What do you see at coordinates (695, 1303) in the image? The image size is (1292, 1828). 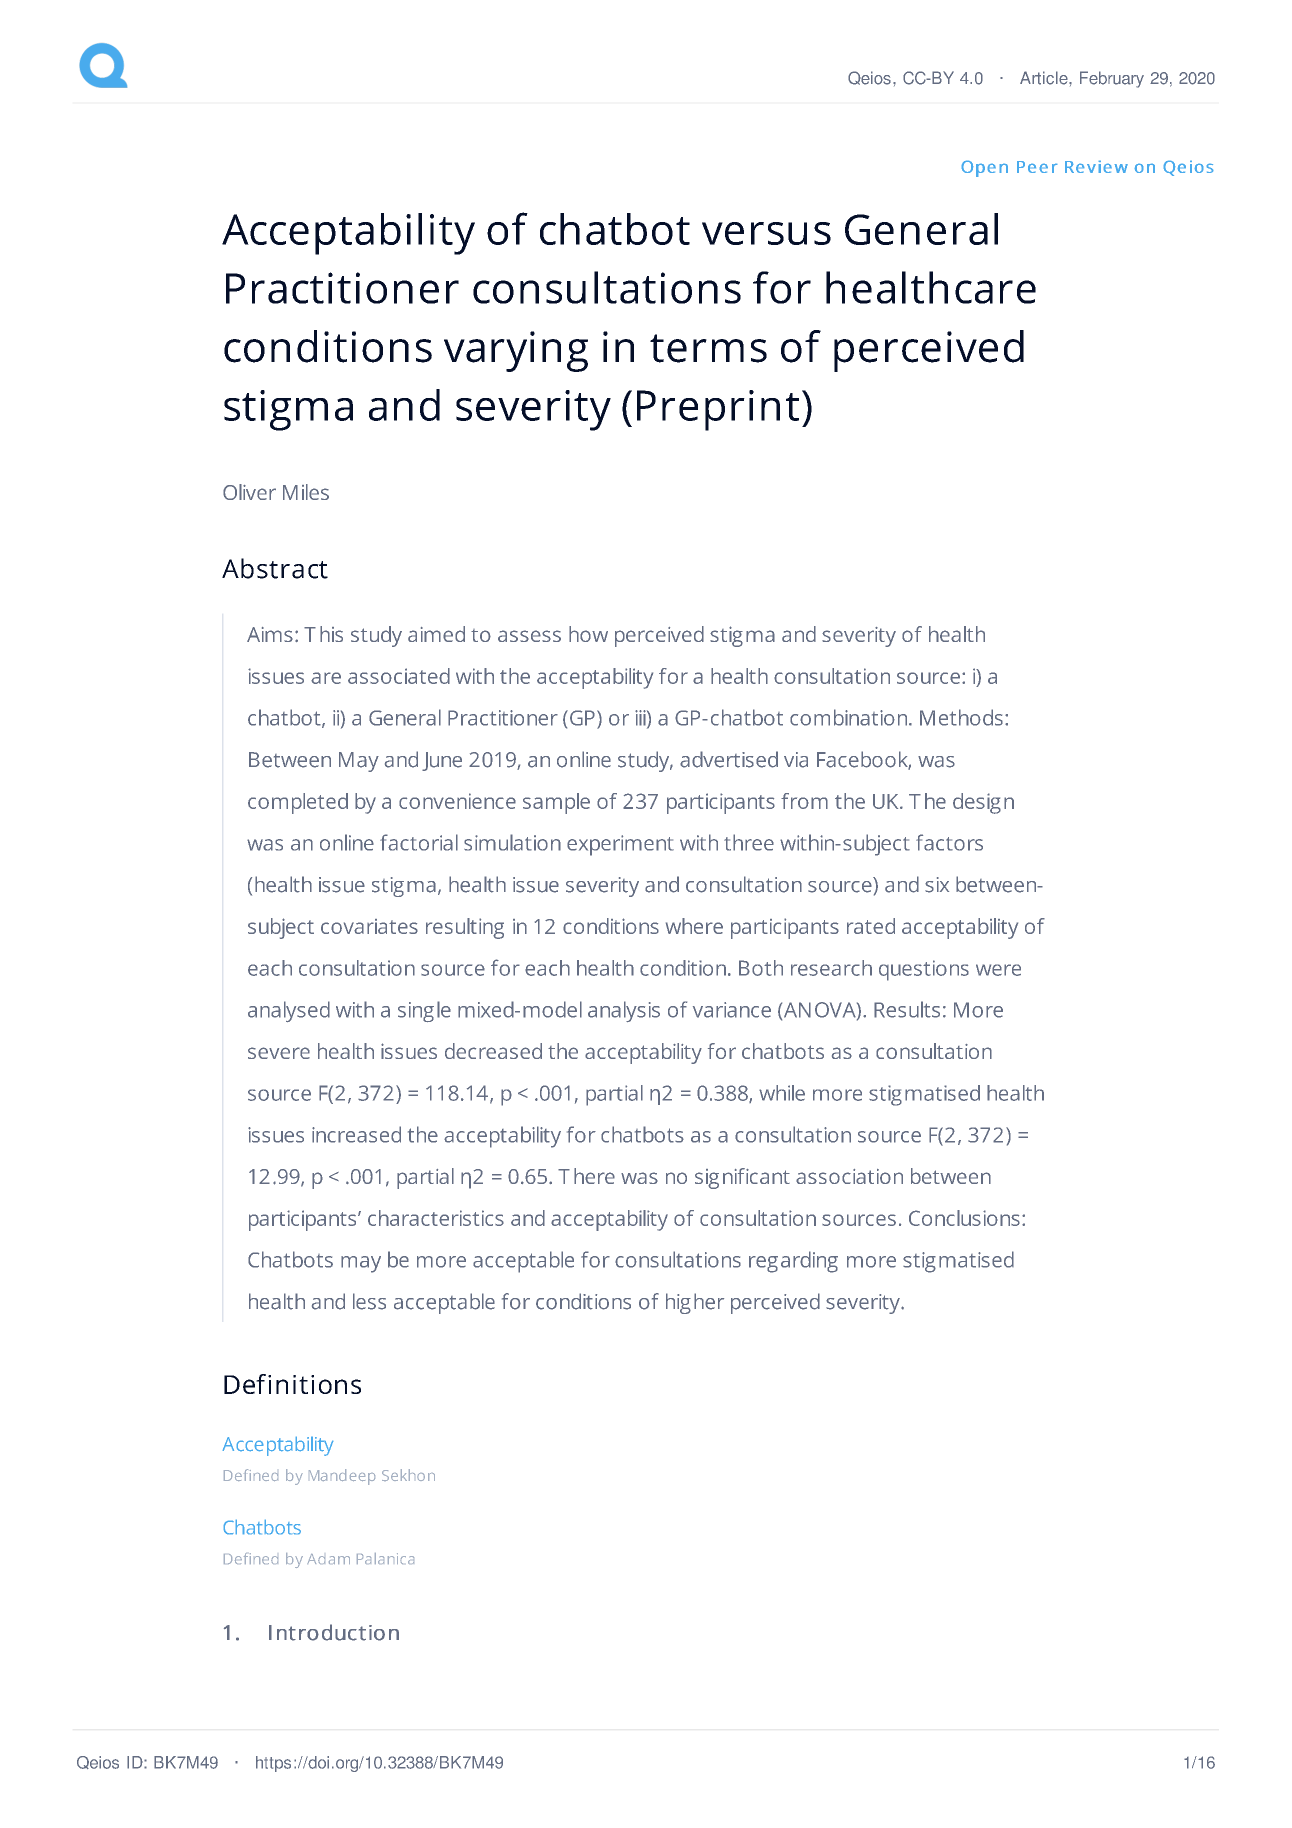 I see `higher` at bounding box center [695, 1303].
